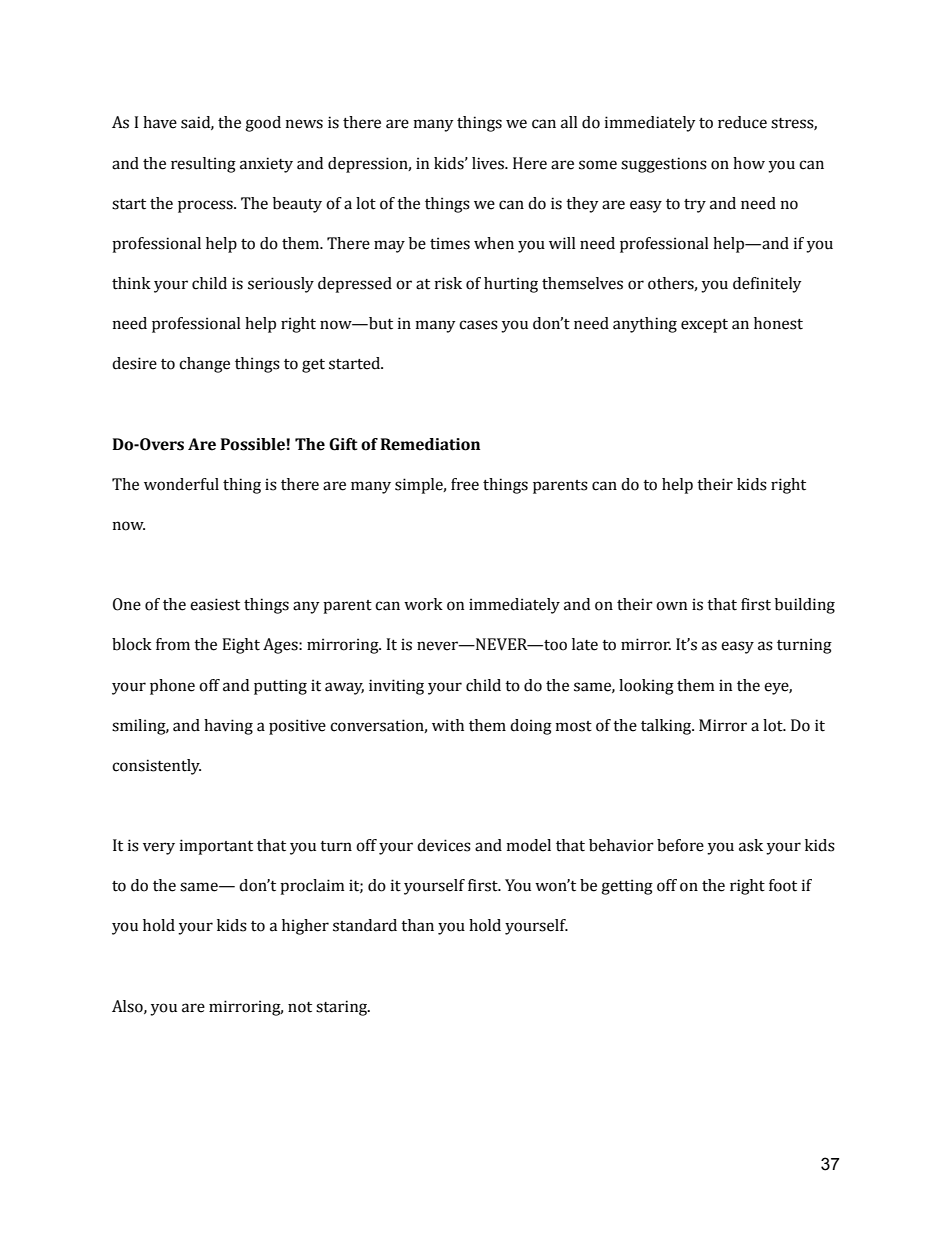 The image size is (952, 1233). Describe the element at coordinates (430, 444) in the screenshot. I see `Remediation` at that location.
